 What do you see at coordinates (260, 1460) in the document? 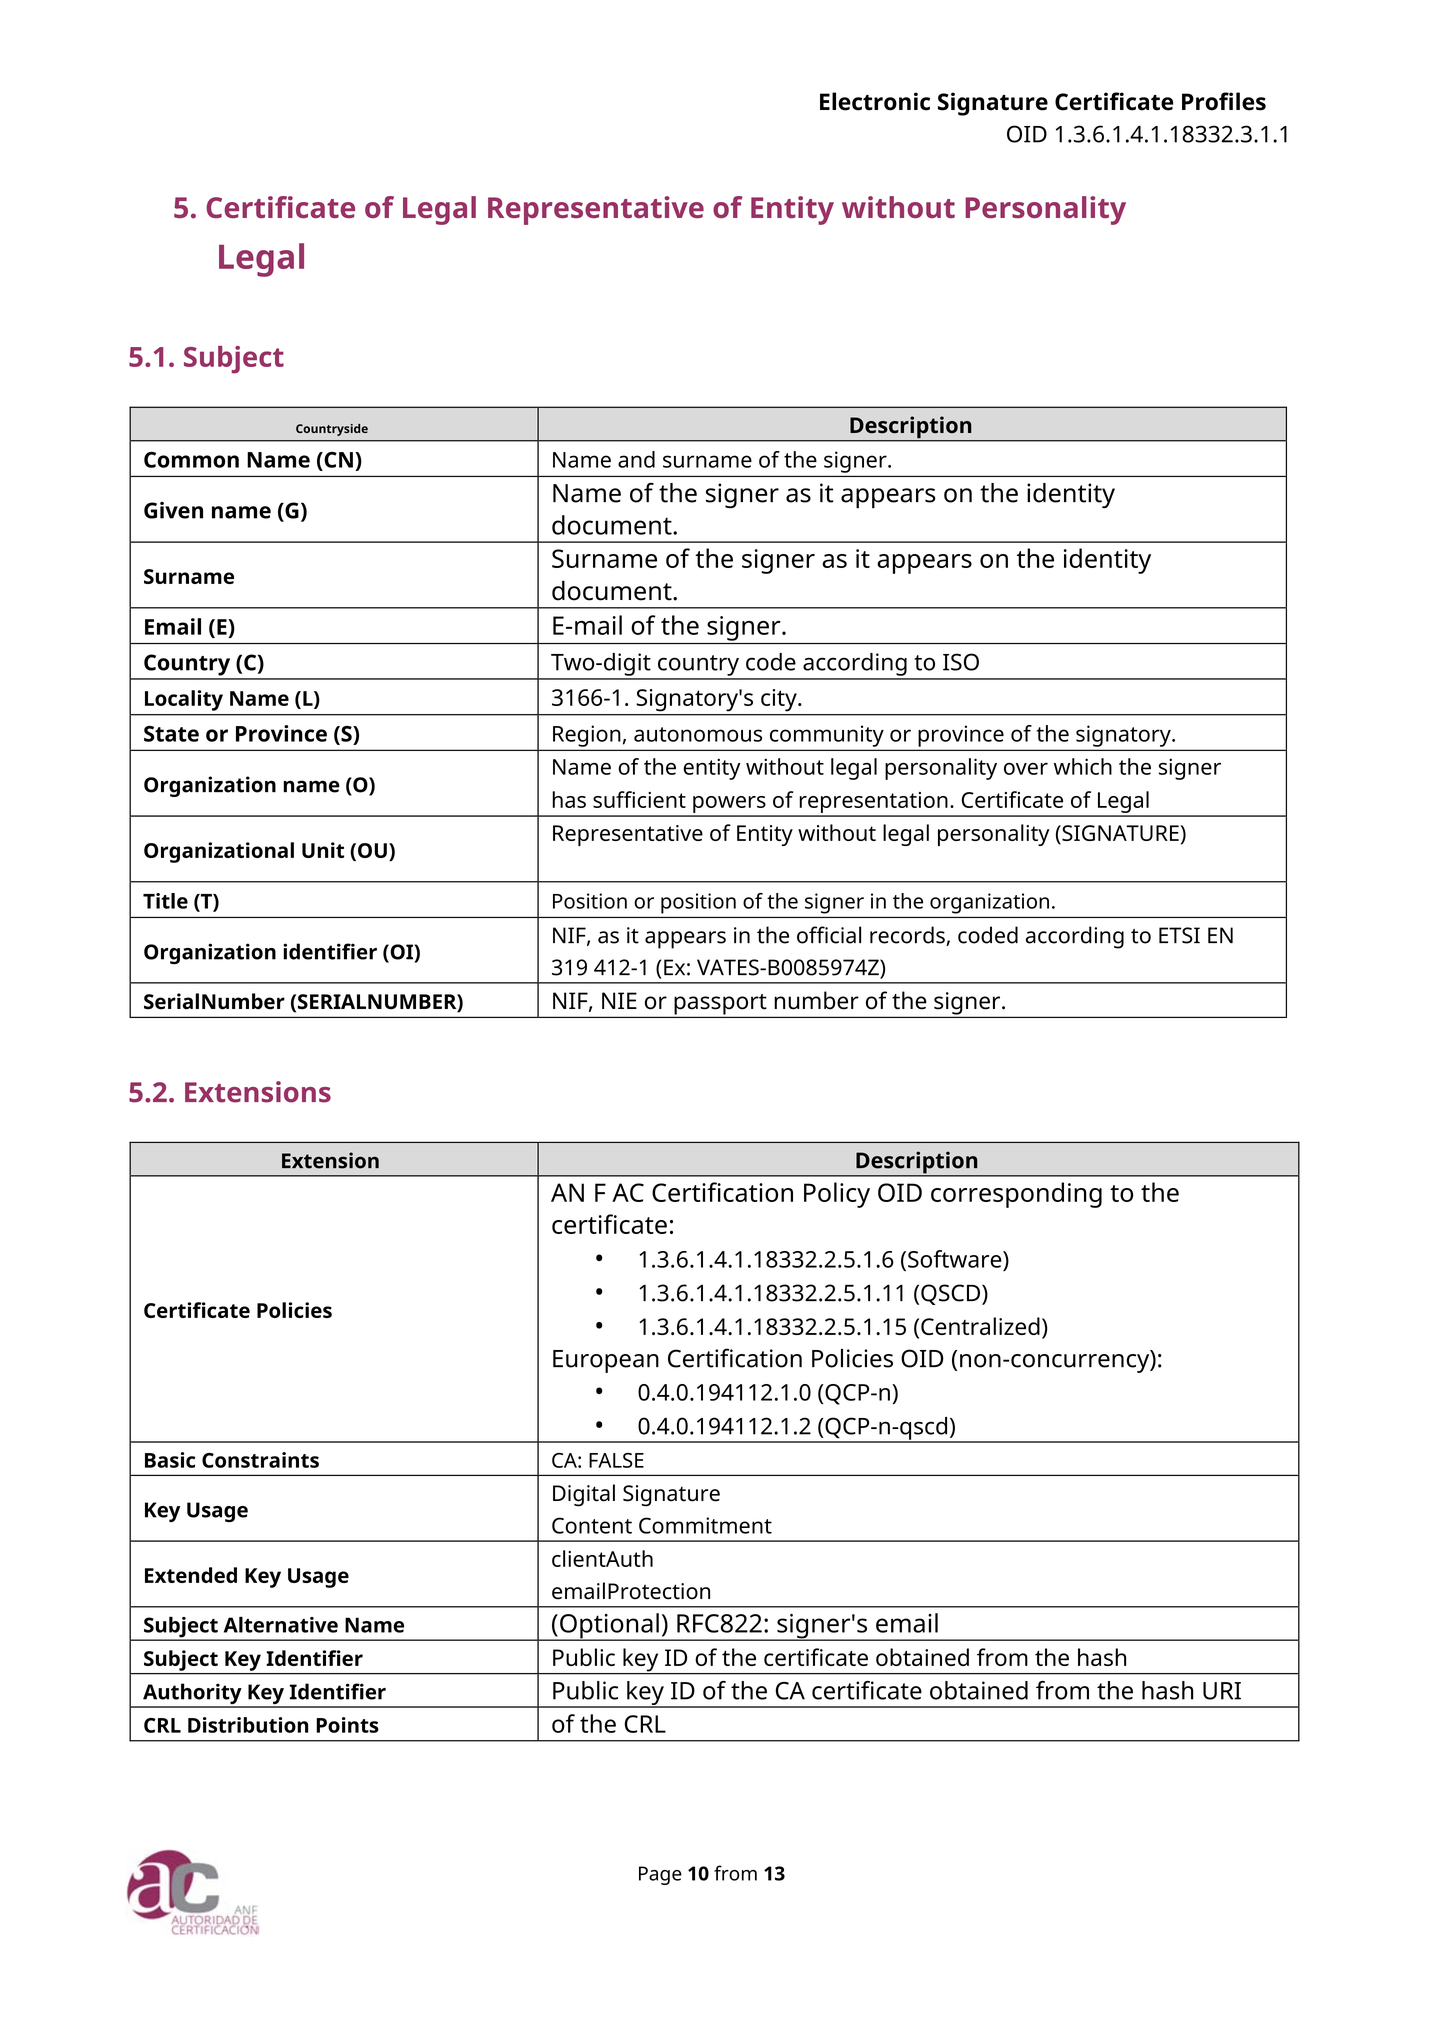
I see `Constraints` at bounding box center [260, 1460].
